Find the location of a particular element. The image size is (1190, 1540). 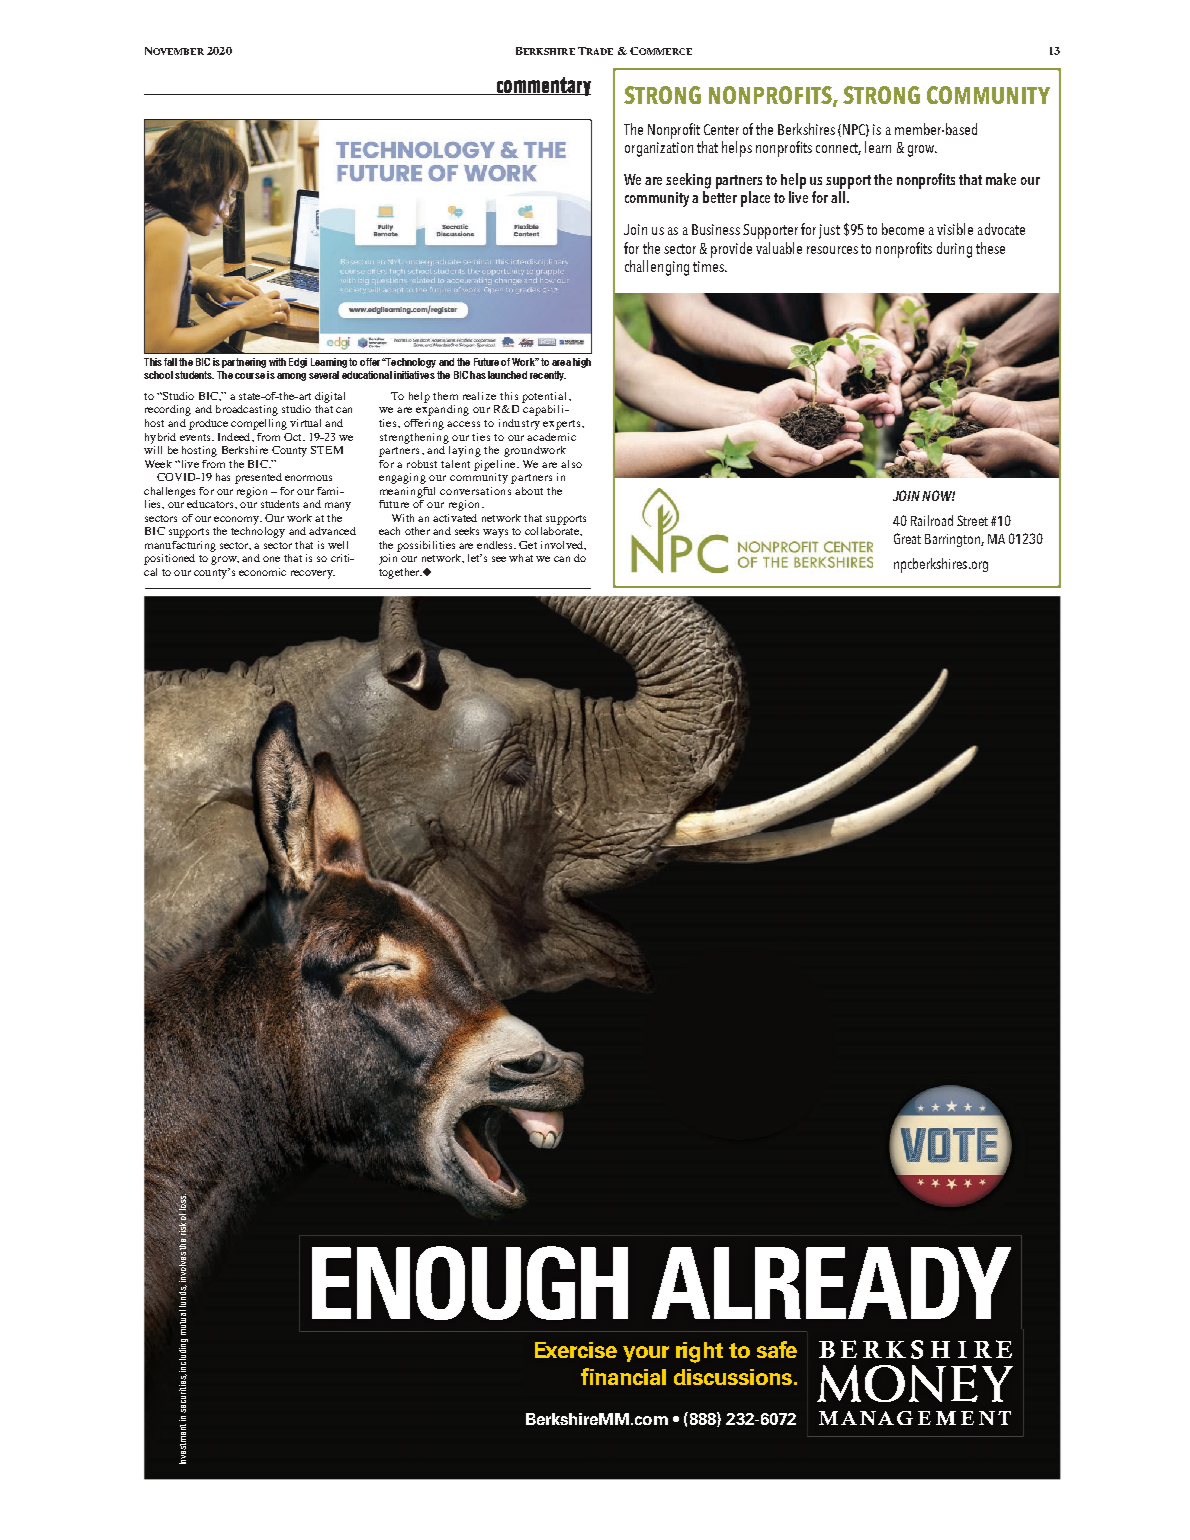

ENOUGH is located at coordinates (470, 1283).
